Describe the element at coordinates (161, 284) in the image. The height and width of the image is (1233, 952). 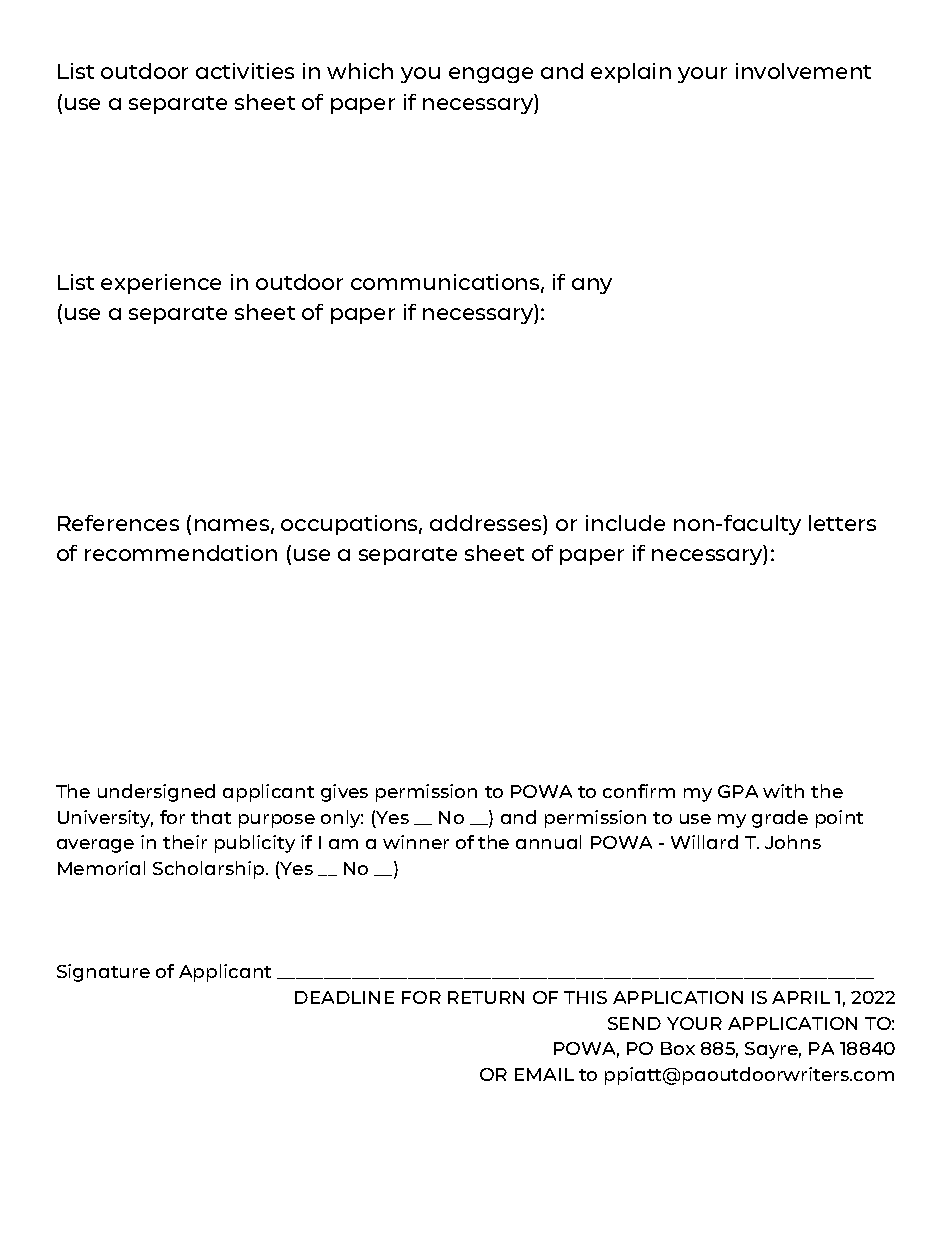
I see `experience` at that location.
